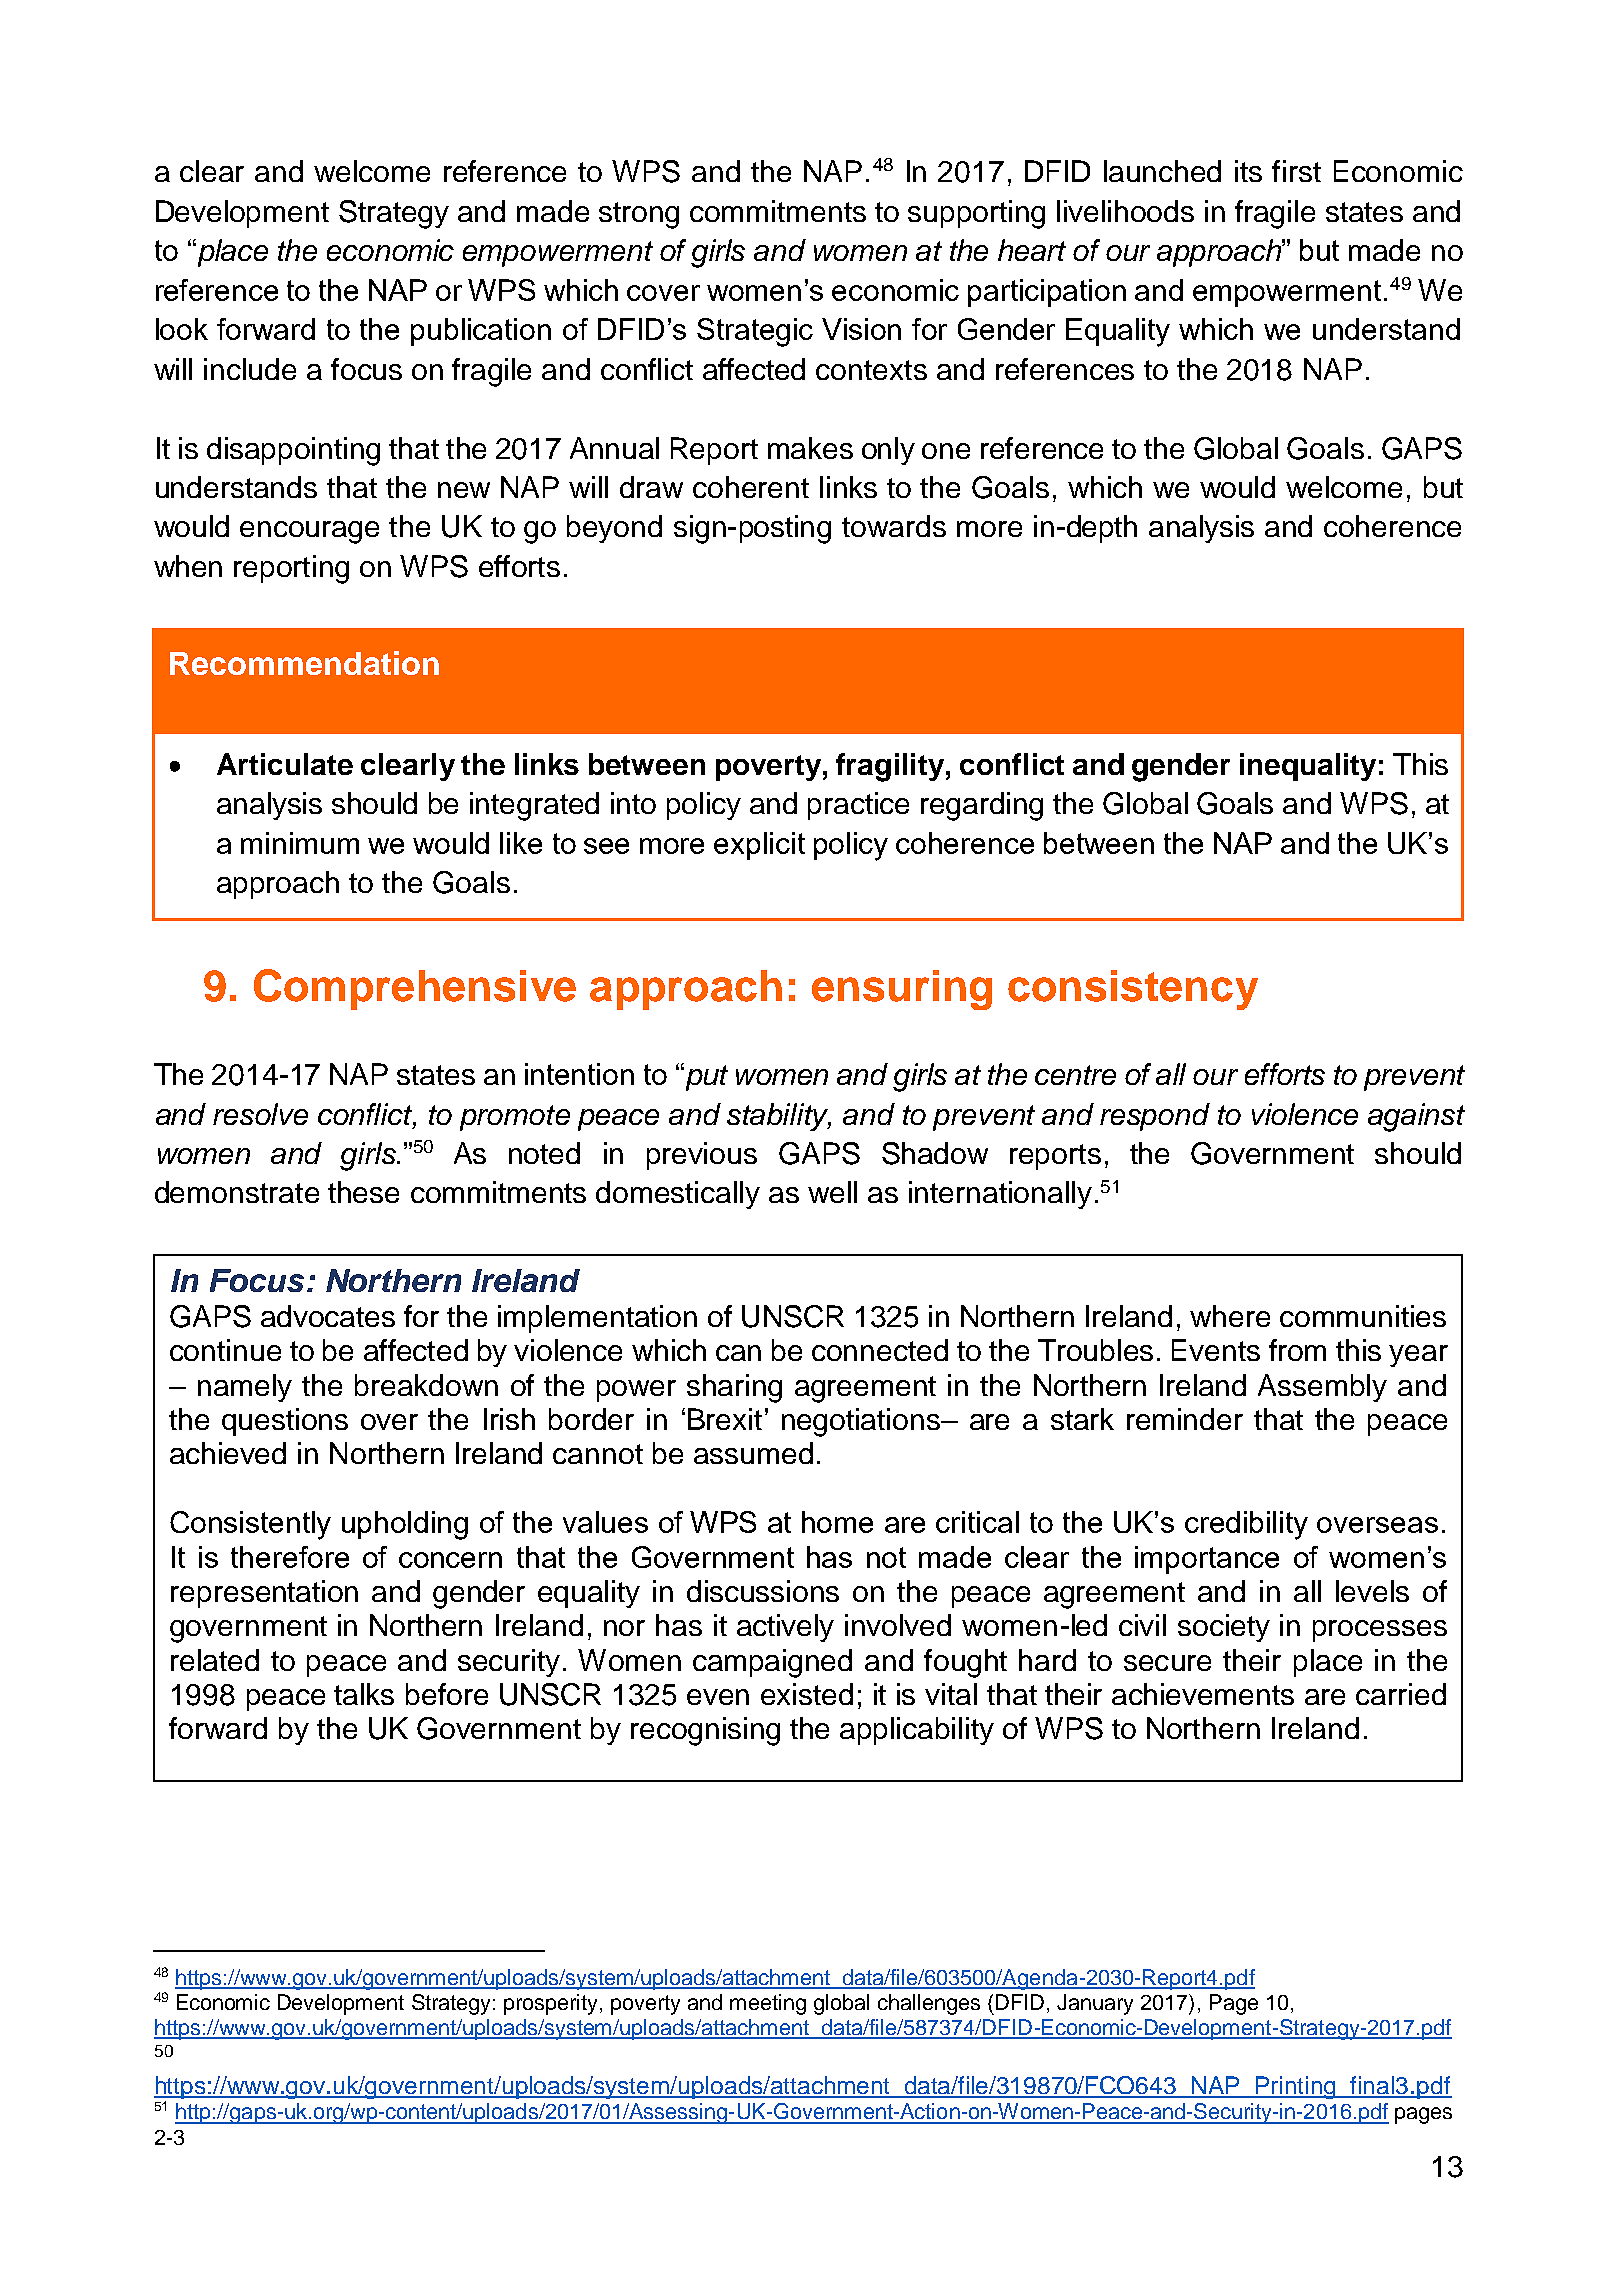  I want to click on regarding, so click(982, 806).
